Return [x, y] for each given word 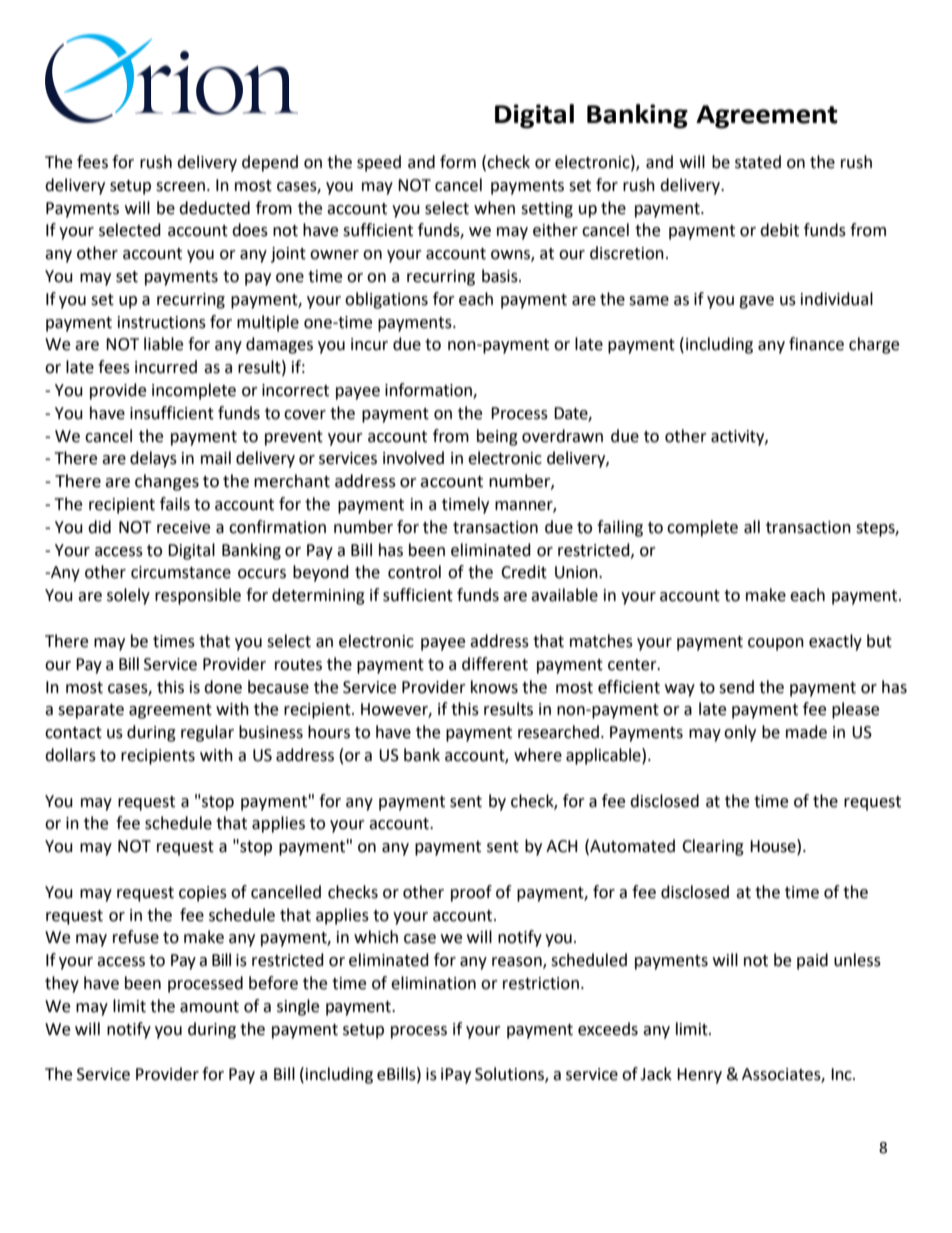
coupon [776, 644]
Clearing [713, 847]
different [495, 664]
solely [128, 596]
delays [153, 459]
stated [758, 162]
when [494, 208]
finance [816, 344]
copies [203, 894]
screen [180, 187]
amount [209, 1007]
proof [471, 893]
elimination [433, 983]
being [497, 437]
